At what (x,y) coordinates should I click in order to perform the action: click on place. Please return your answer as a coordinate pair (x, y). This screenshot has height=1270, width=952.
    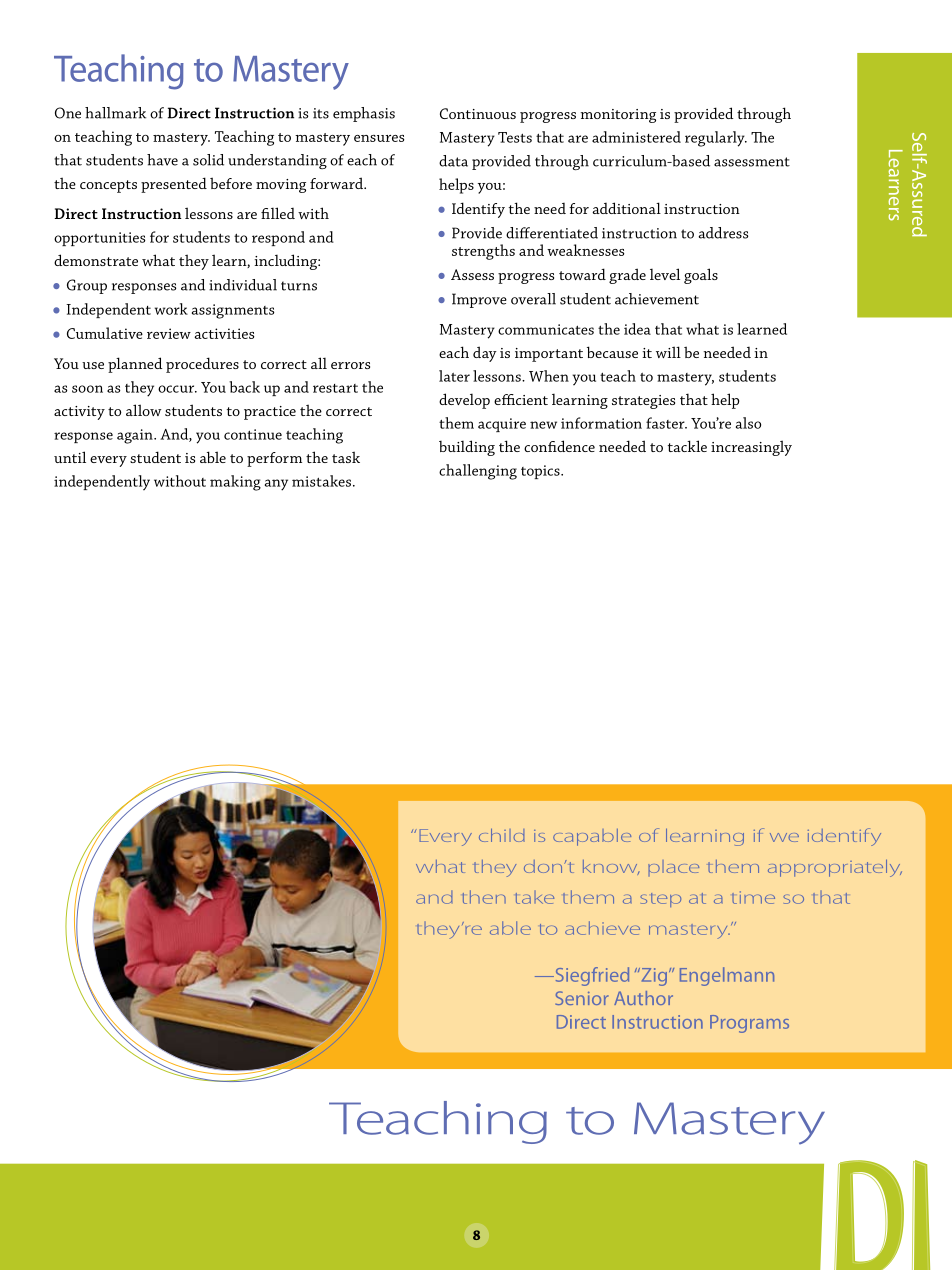
    Looking at the image, I should click on (673, 868).
